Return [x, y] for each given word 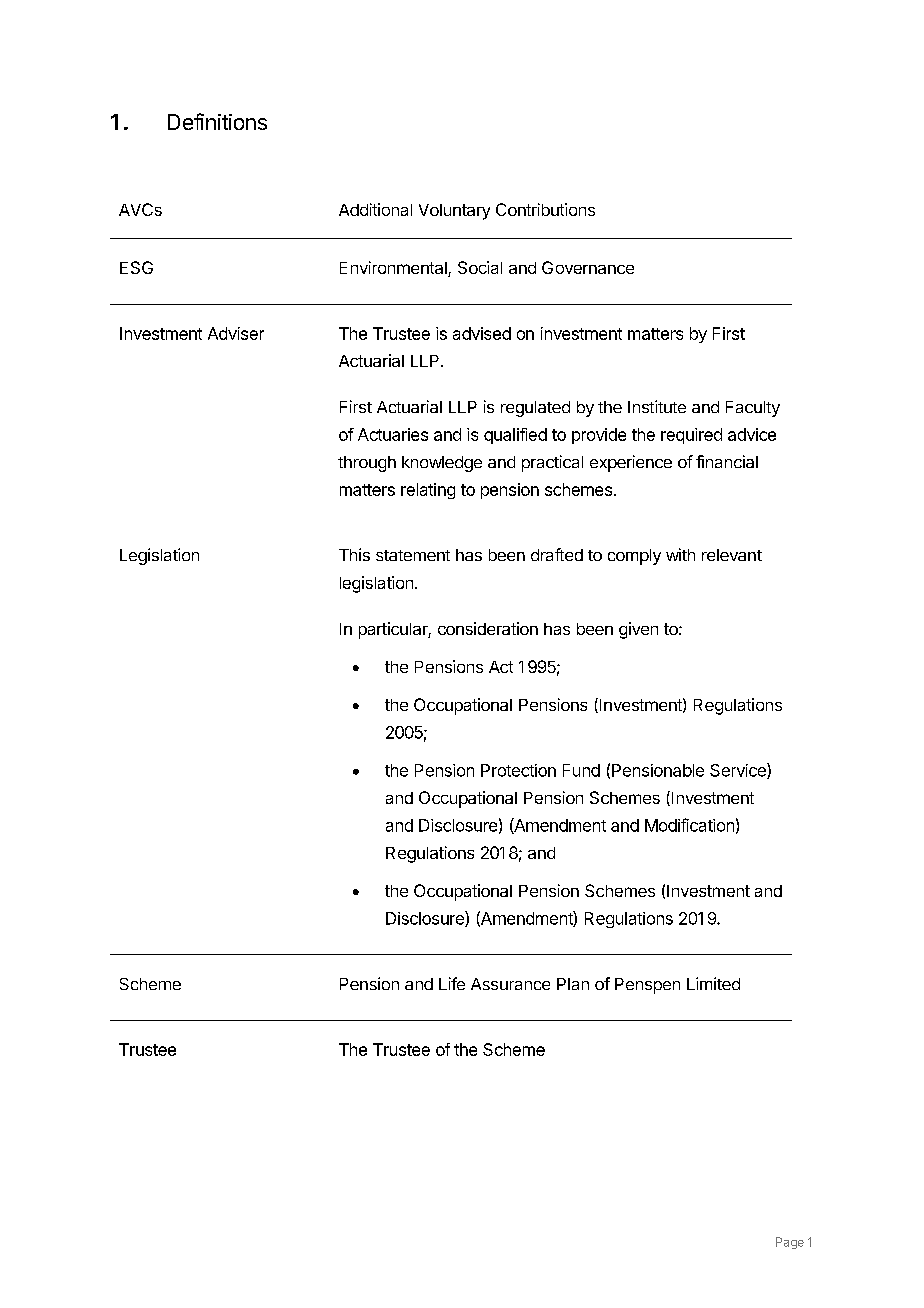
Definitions [217, 121]
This [354, 554]
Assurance [510, 984]
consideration [488, 628]
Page [790, 1243]
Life [452, 983]
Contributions [545, 209]
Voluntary [454, 212]
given [638, 630]
